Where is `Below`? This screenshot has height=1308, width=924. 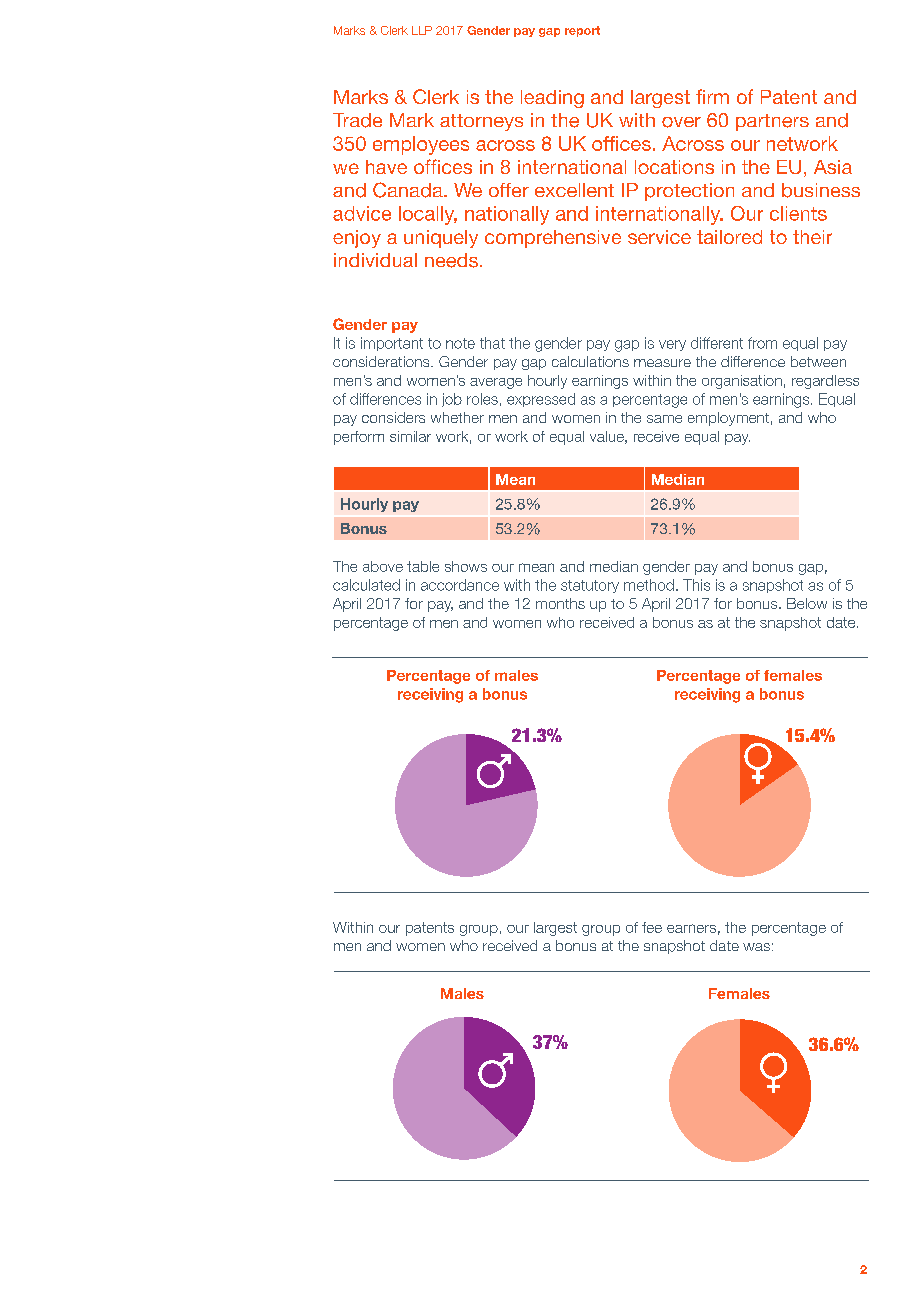
Below is located at coordinates (807, 603).
